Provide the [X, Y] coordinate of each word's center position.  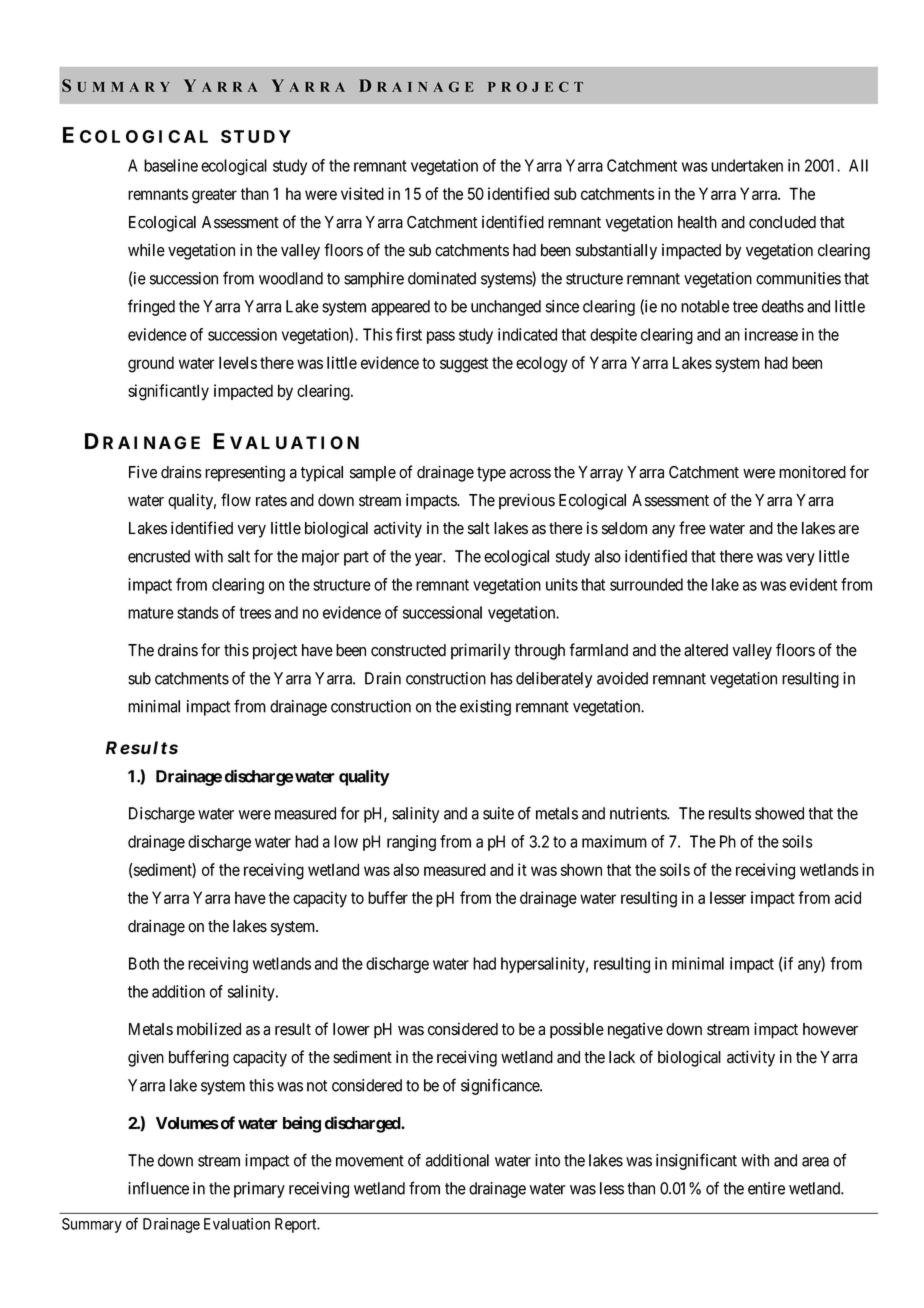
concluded [782, 222]
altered [706, 650]
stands [198, 612]
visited [362, 193]
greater [214, 196]
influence [158, 1188]
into [547, 1160]
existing [485, 708]
